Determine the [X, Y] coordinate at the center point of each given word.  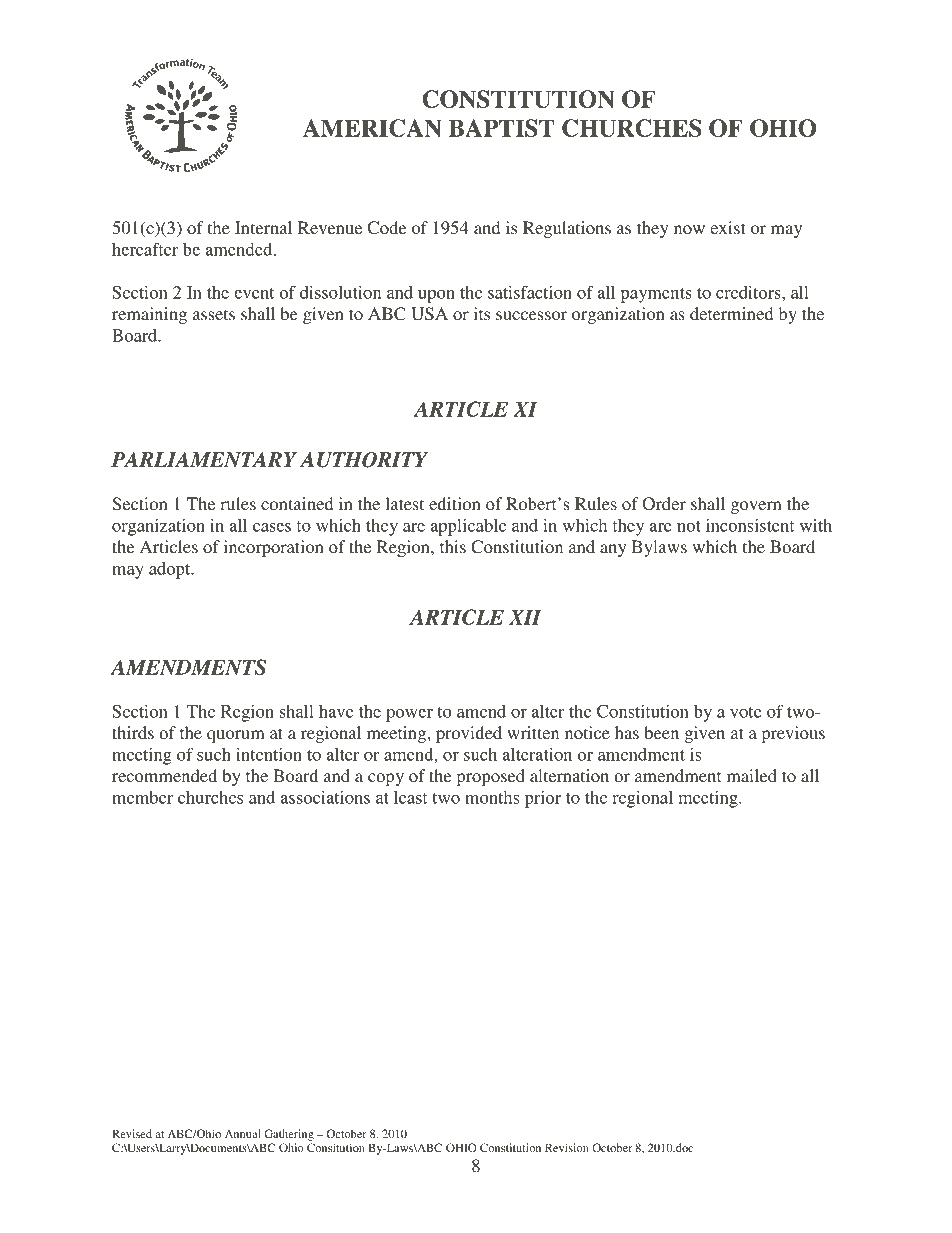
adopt [171, 570]
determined [731, 313]
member [142, 797]
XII [525, 617]
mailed [752, 775]
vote [746, 712]
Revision [567, 1147]
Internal [263, 227]
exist [727, 227]
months [492, 797]
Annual [243, 1133]
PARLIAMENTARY [204, 460]
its [482, 313]
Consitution [336, 1147]
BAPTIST [502, 128]
